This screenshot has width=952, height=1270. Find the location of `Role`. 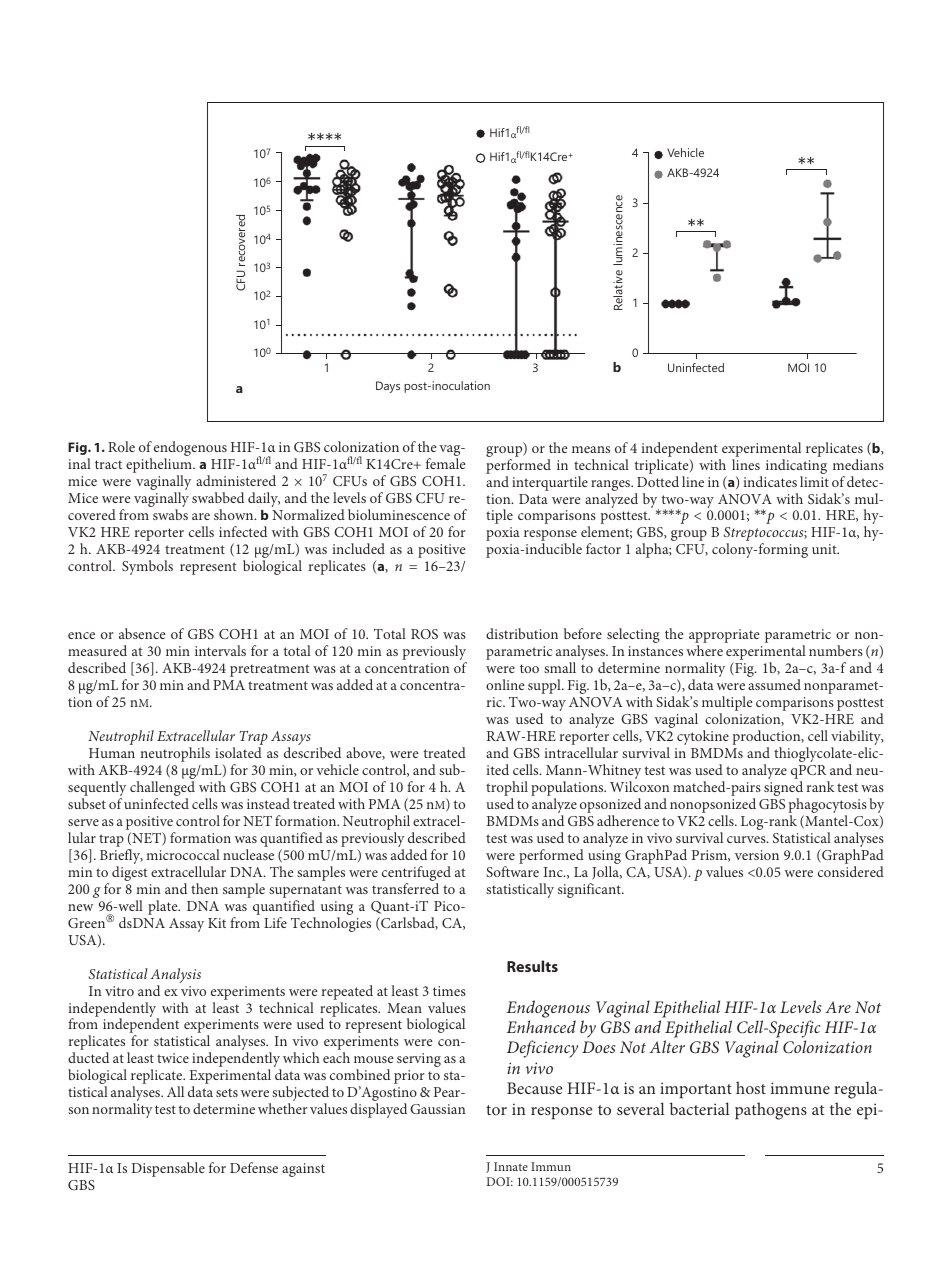

Role is located at coordinates (121, 446).
